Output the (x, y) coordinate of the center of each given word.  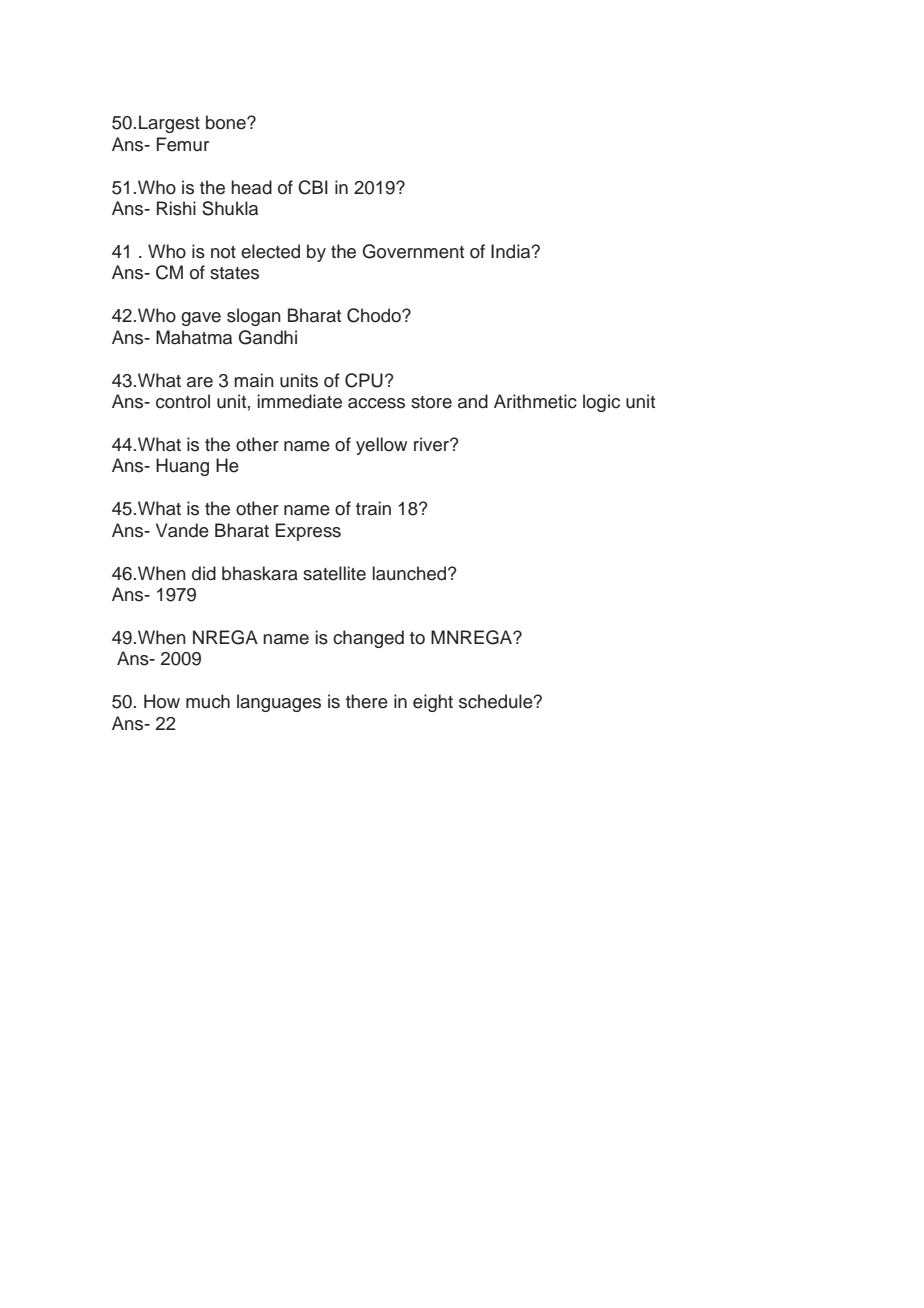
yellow (381, 446)
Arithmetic (535, 401)
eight (433, 703)
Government (413, 251)
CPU (364, 380)
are (200, 382)
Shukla (230, 208)
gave (201, 319)
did (204, 573)
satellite (334, 573)
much (208, 701)
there (367, 701)
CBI (313, 187)
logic (601, 403)
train (373, 508)
